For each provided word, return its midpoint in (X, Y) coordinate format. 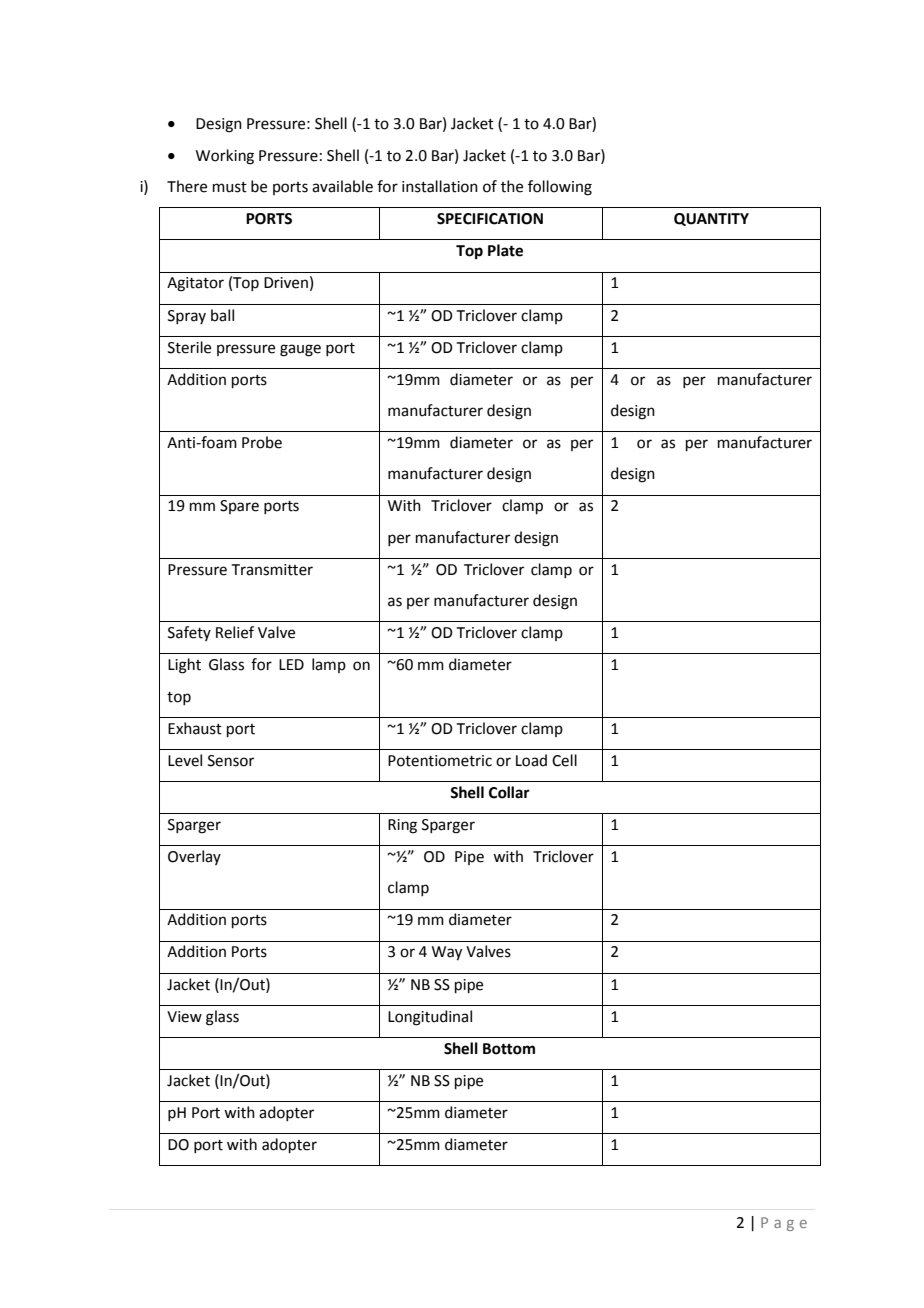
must (230, 187)
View (184, 1017)
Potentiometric (440, 761)
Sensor (231, 761)
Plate (505, 250)
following (560, 188)
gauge (300, 350)
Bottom (509, 1049)
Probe (262, 442)
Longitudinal (430, 1018)
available (342, 186)
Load (531, 760)
